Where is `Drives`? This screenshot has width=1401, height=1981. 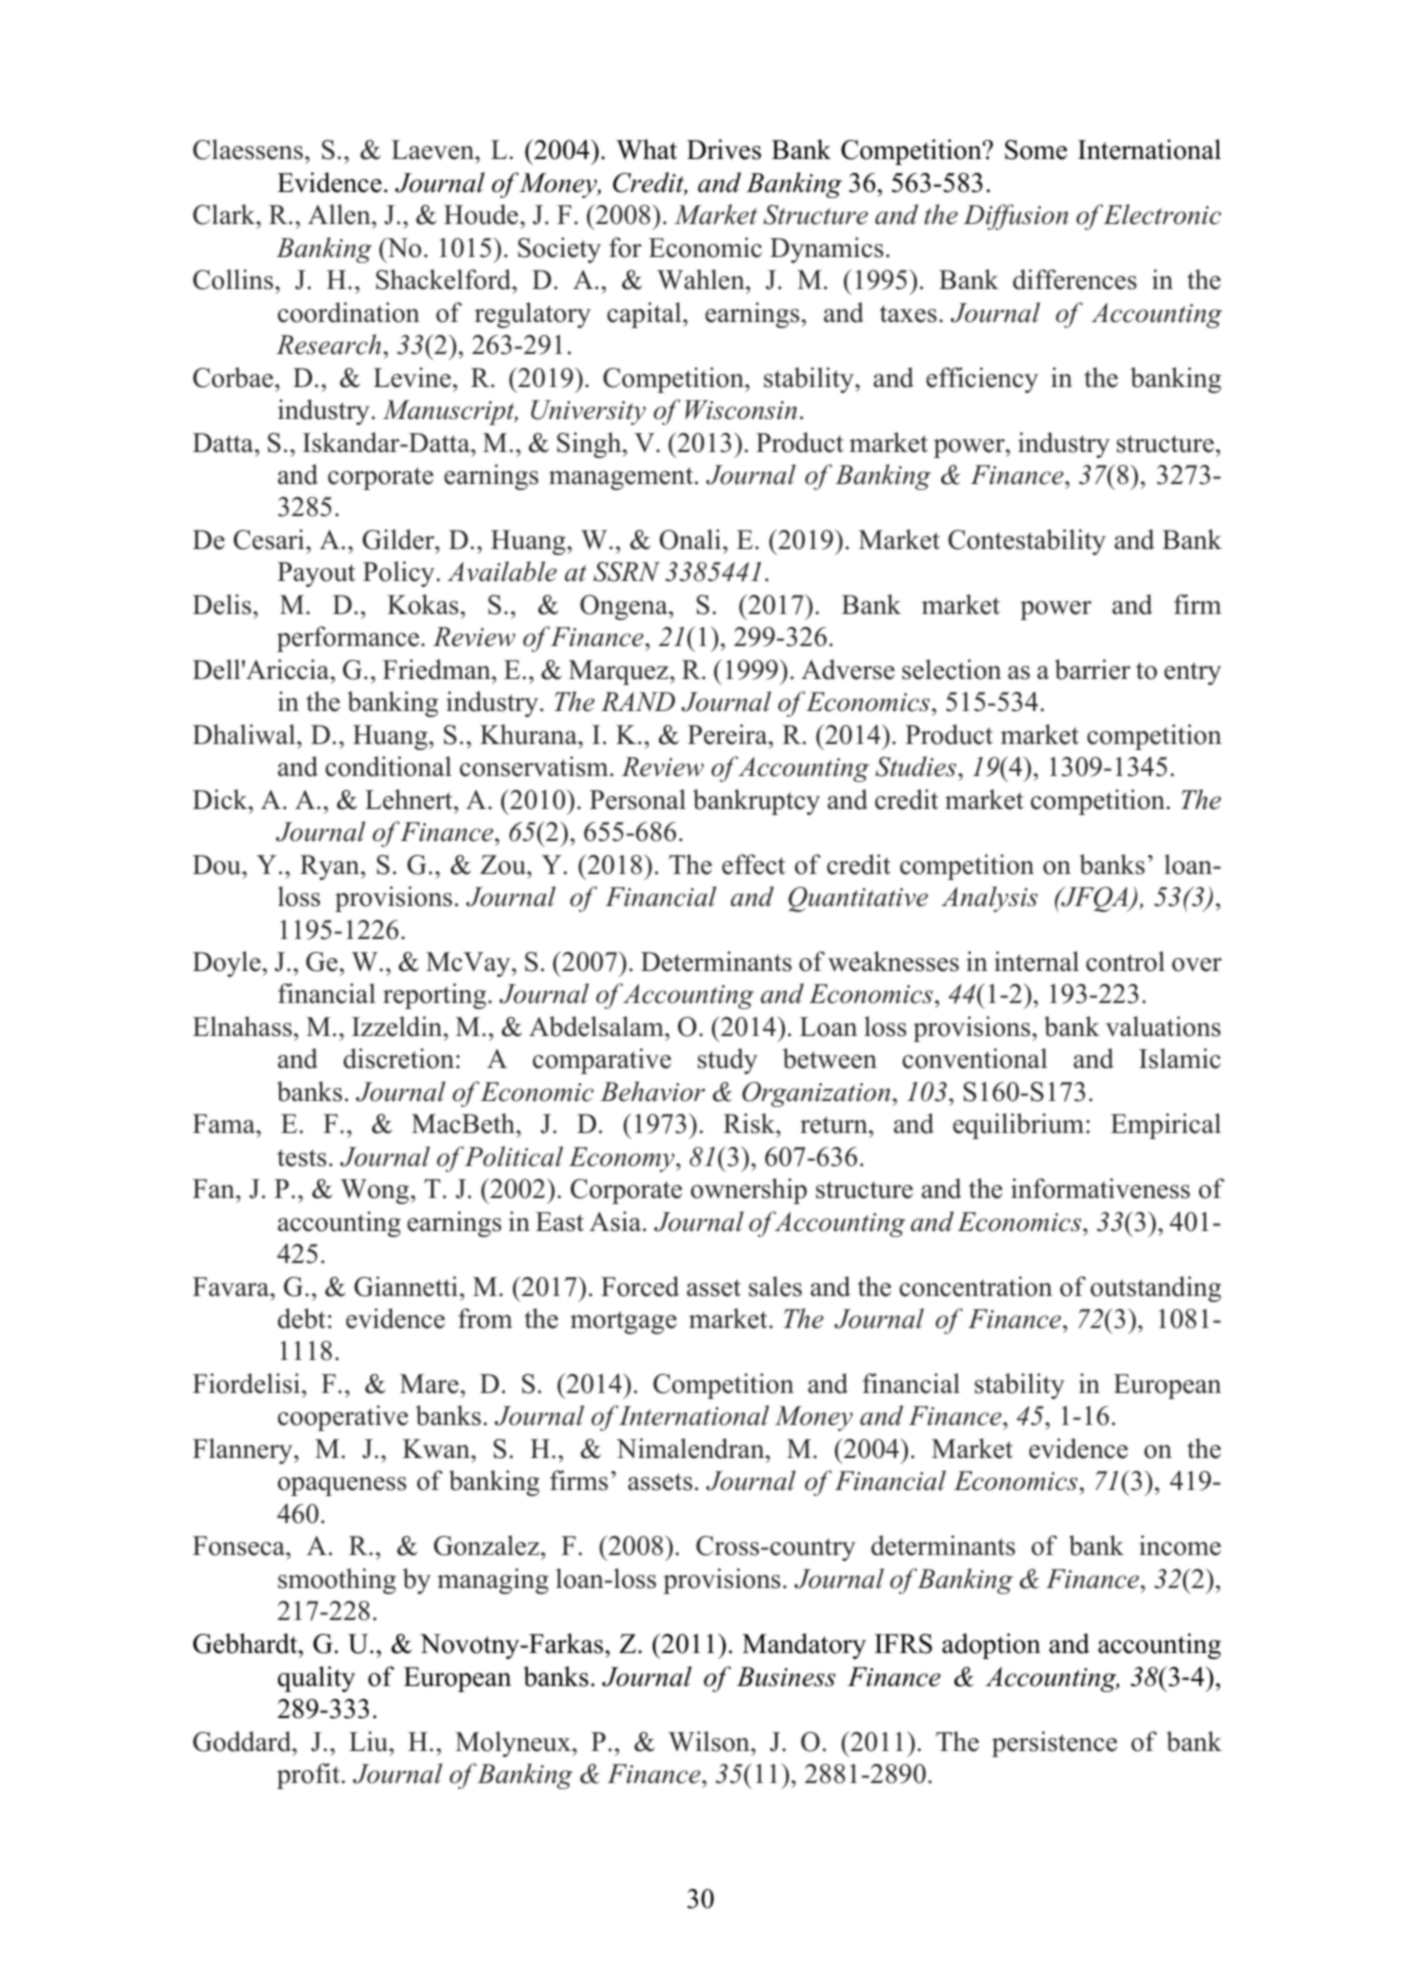
Drives is located at coordinates (724, 149).
